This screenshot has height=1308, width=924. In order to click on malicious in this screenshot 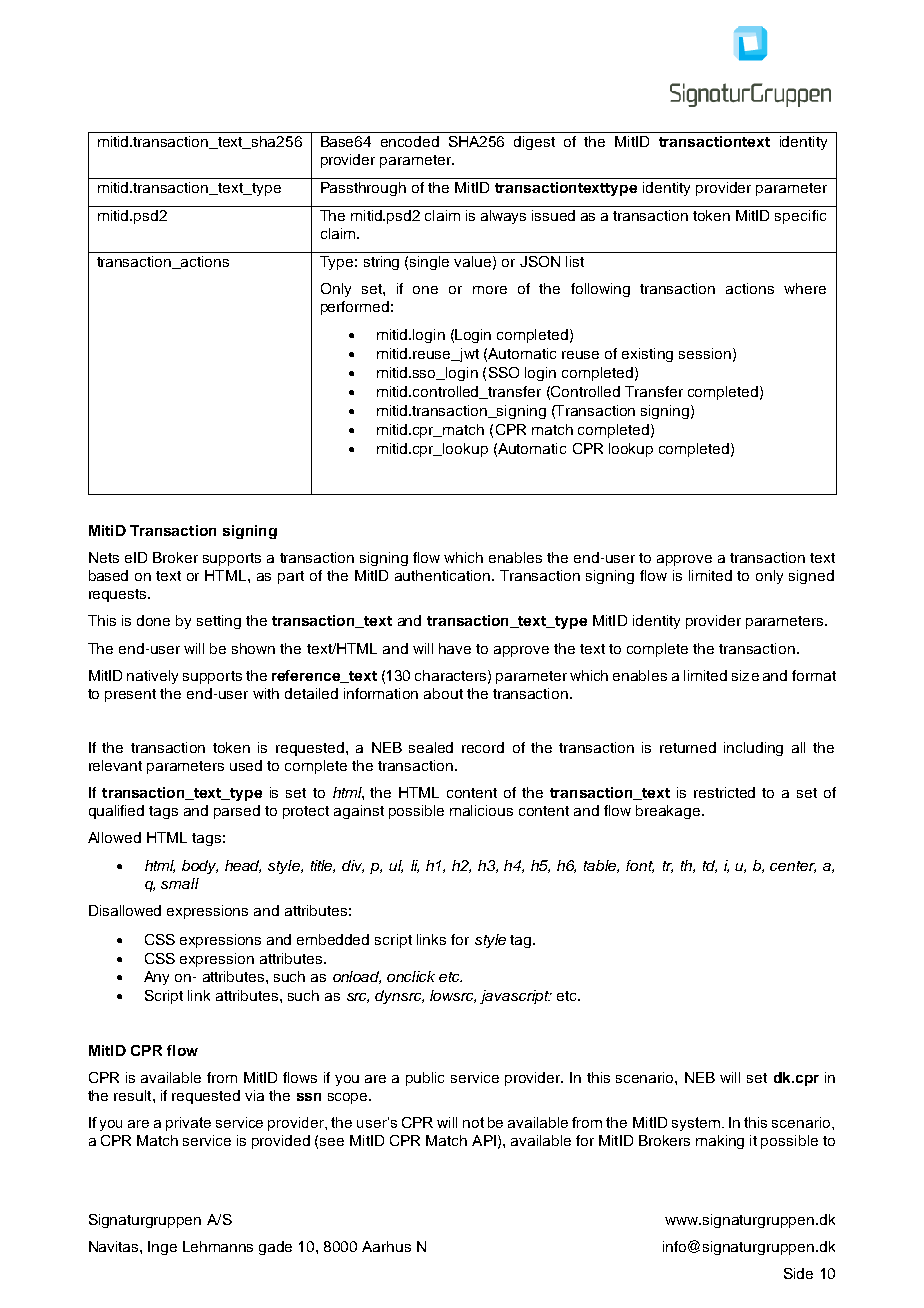, I will do `click(481, 810)`.
